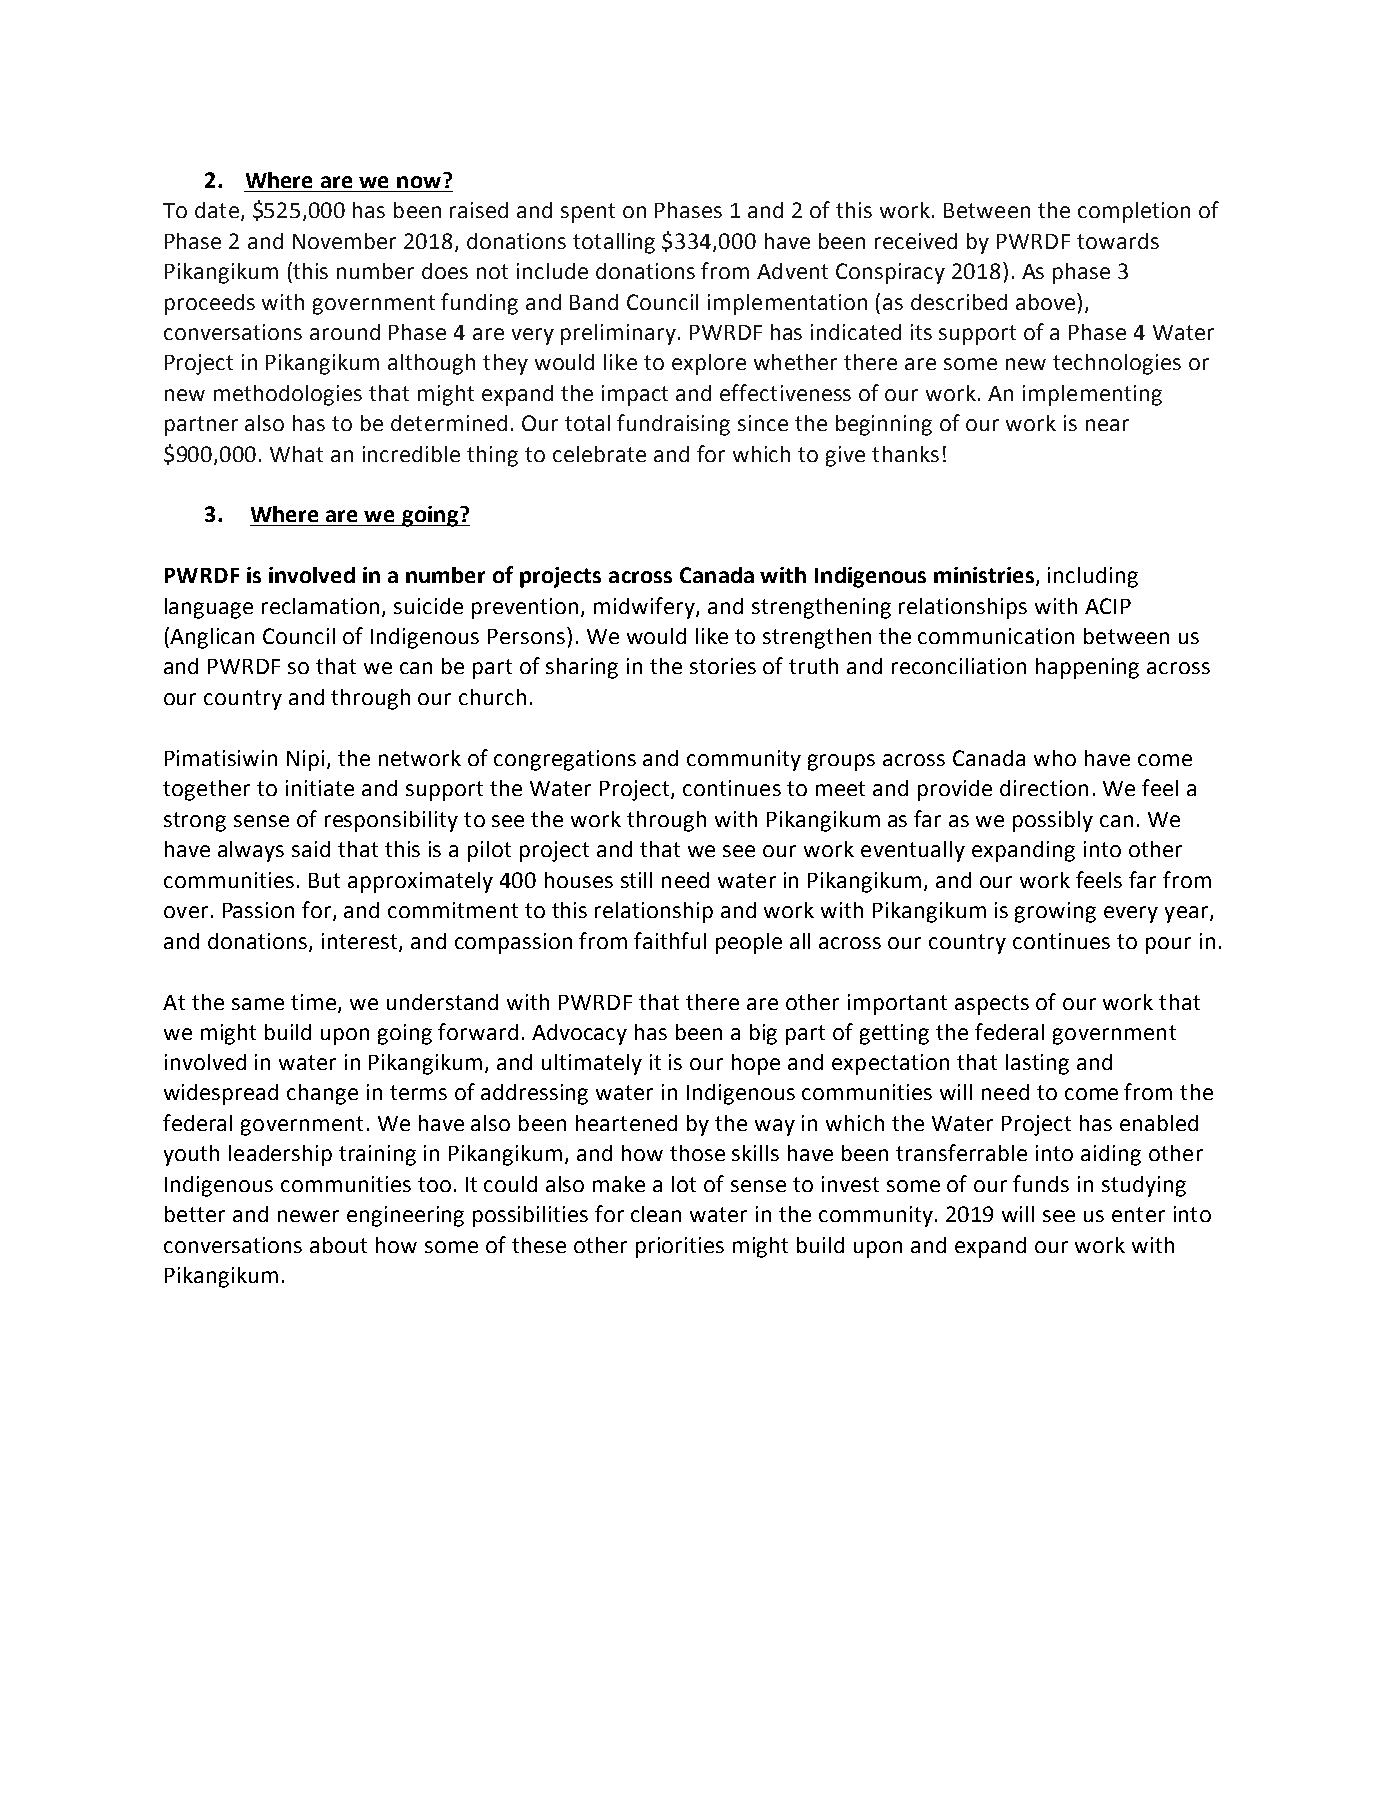 This screenshot has height=1795, width=1387. Describe the element at coordinates (344, 241) in the screenshot. I see `November` at that location.
